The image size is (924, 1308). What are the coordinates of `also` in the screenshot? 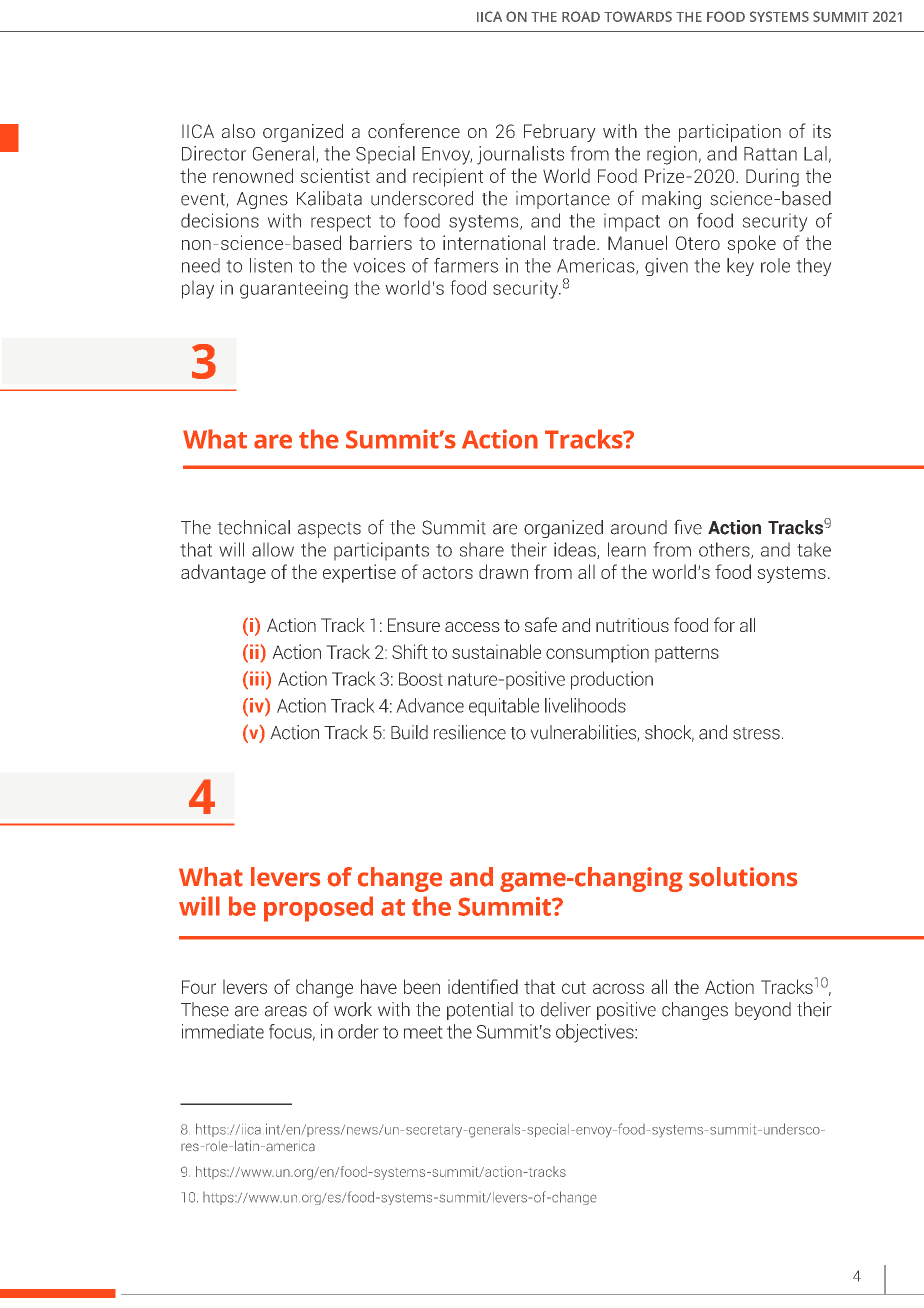 It's located at (238, 131).
